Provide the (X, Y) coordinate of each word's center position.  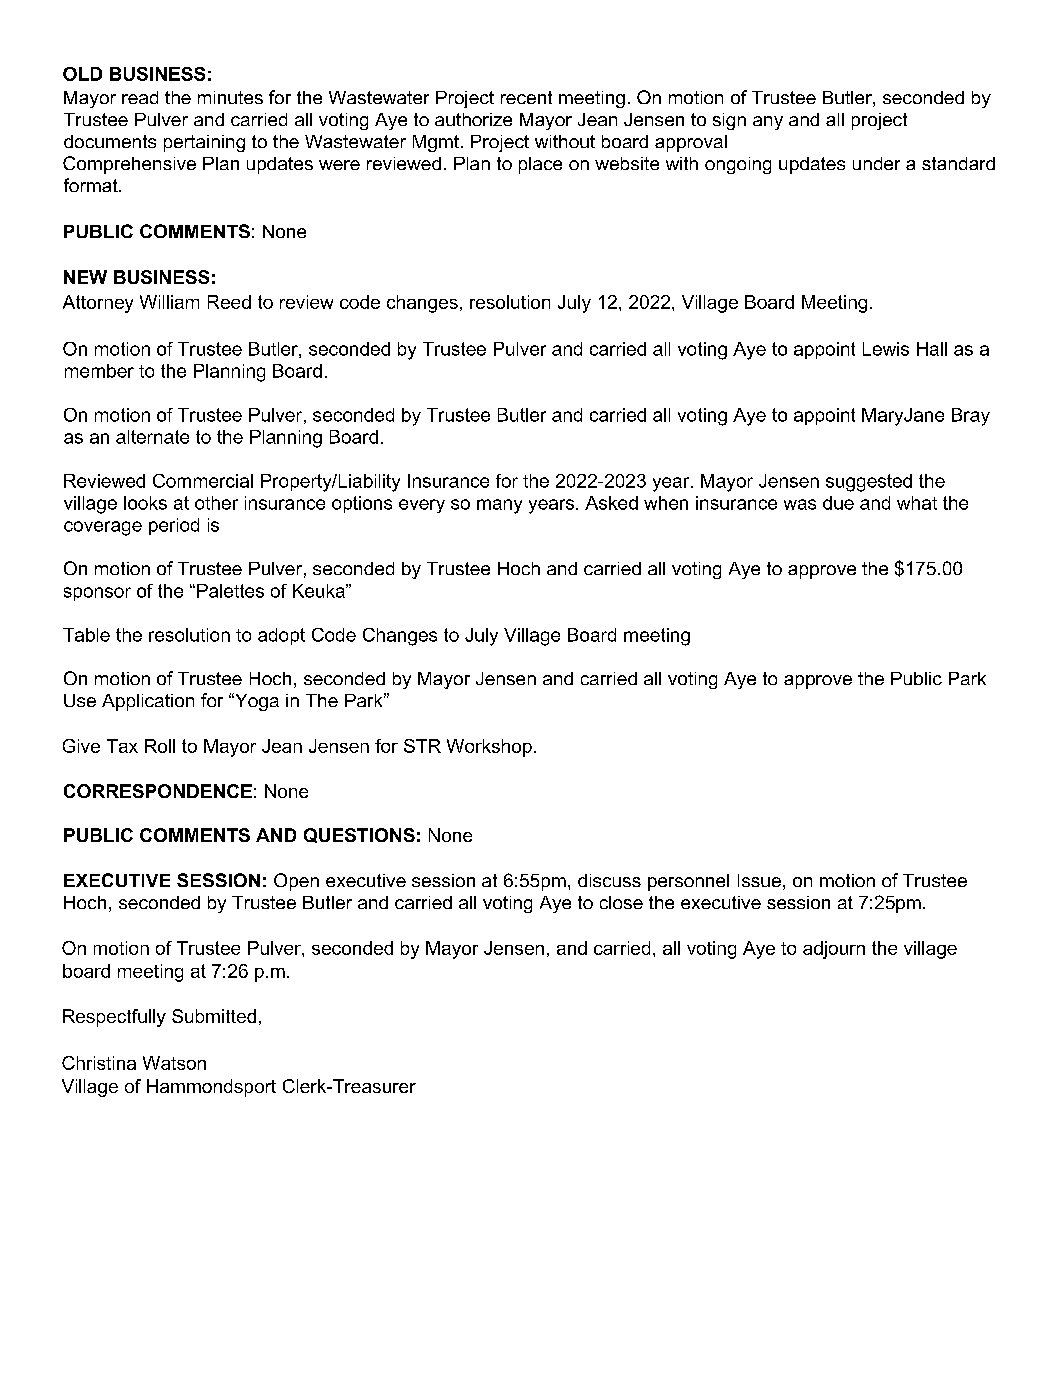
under (876, 163)
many (499, 506)
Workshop (489, 748)
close (621, 902)
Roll (160, 746)
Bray (971, 417)
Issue (759, 880)
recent (526, 97)
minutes (230, 97)
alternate (152, 437)
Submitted (214, 1016)
